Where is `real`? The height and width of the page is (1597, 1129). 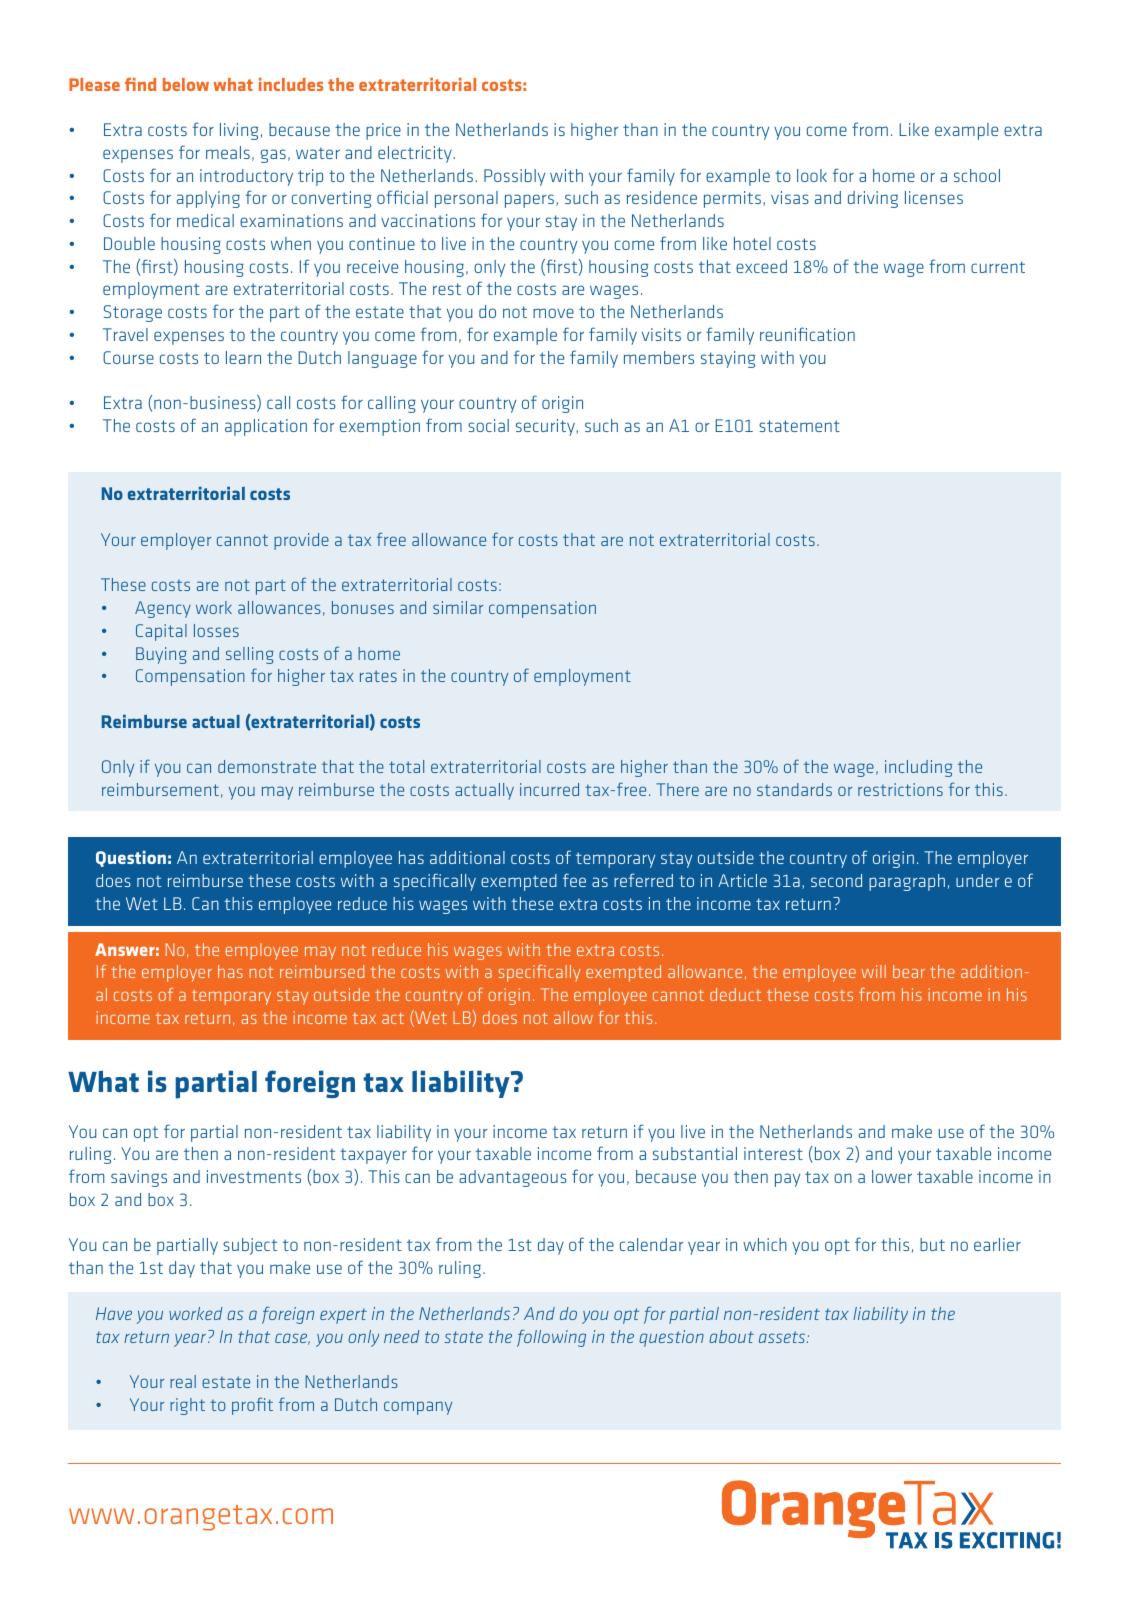 real is located at coordinates (183, 1381).
